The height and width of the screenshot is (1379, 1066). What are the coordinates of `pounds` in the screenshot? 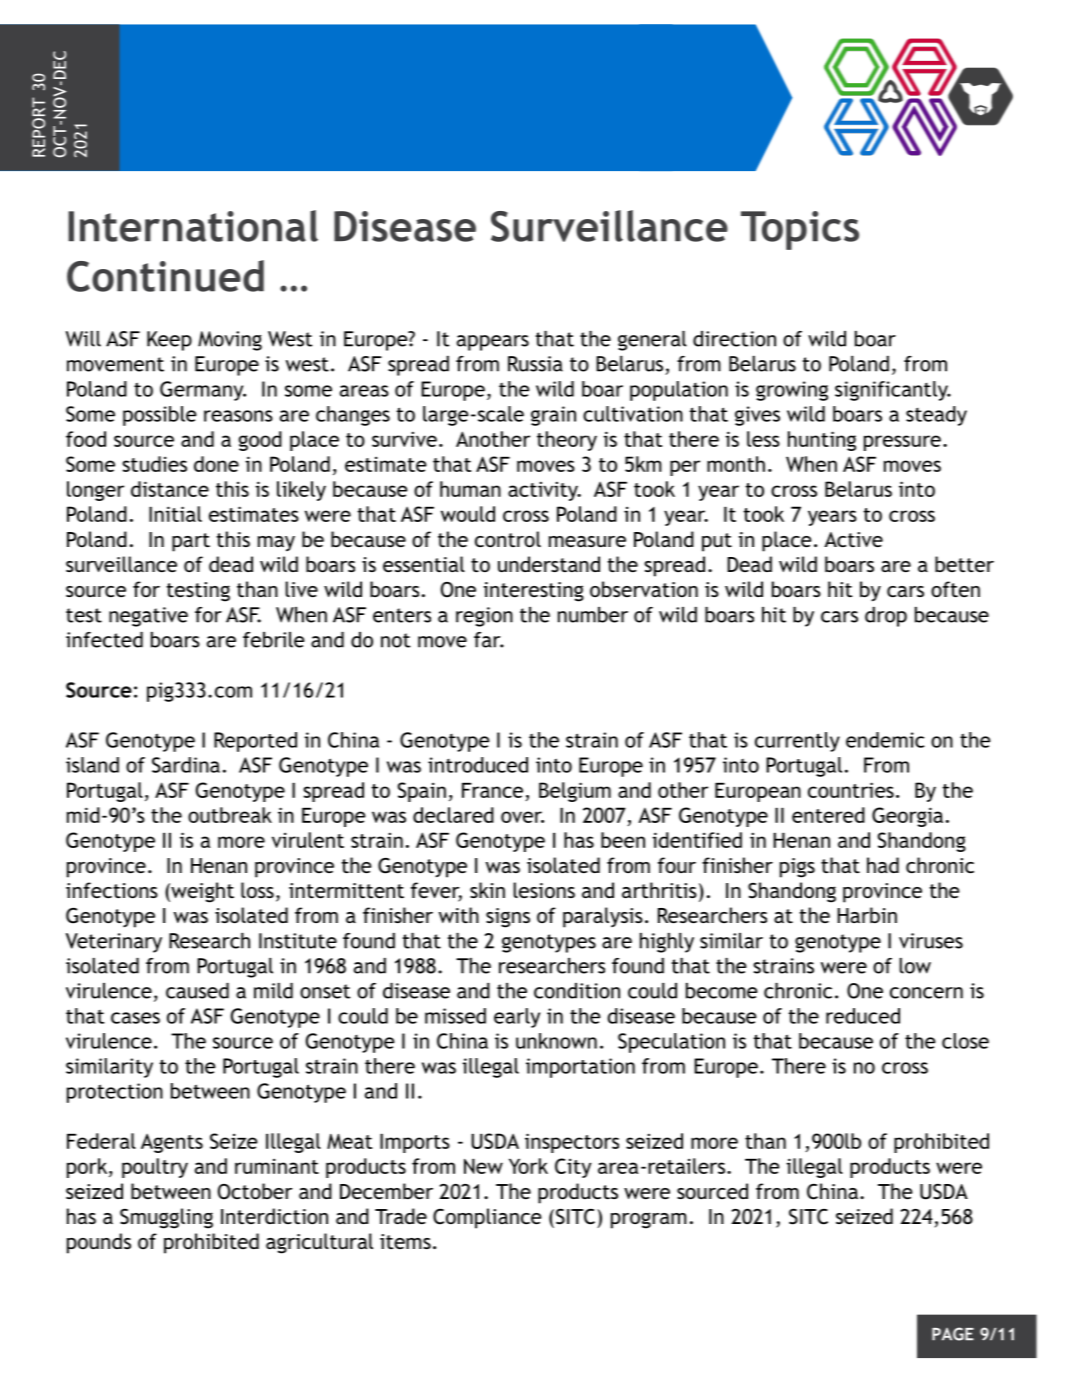 It's located at (99, 1243).
